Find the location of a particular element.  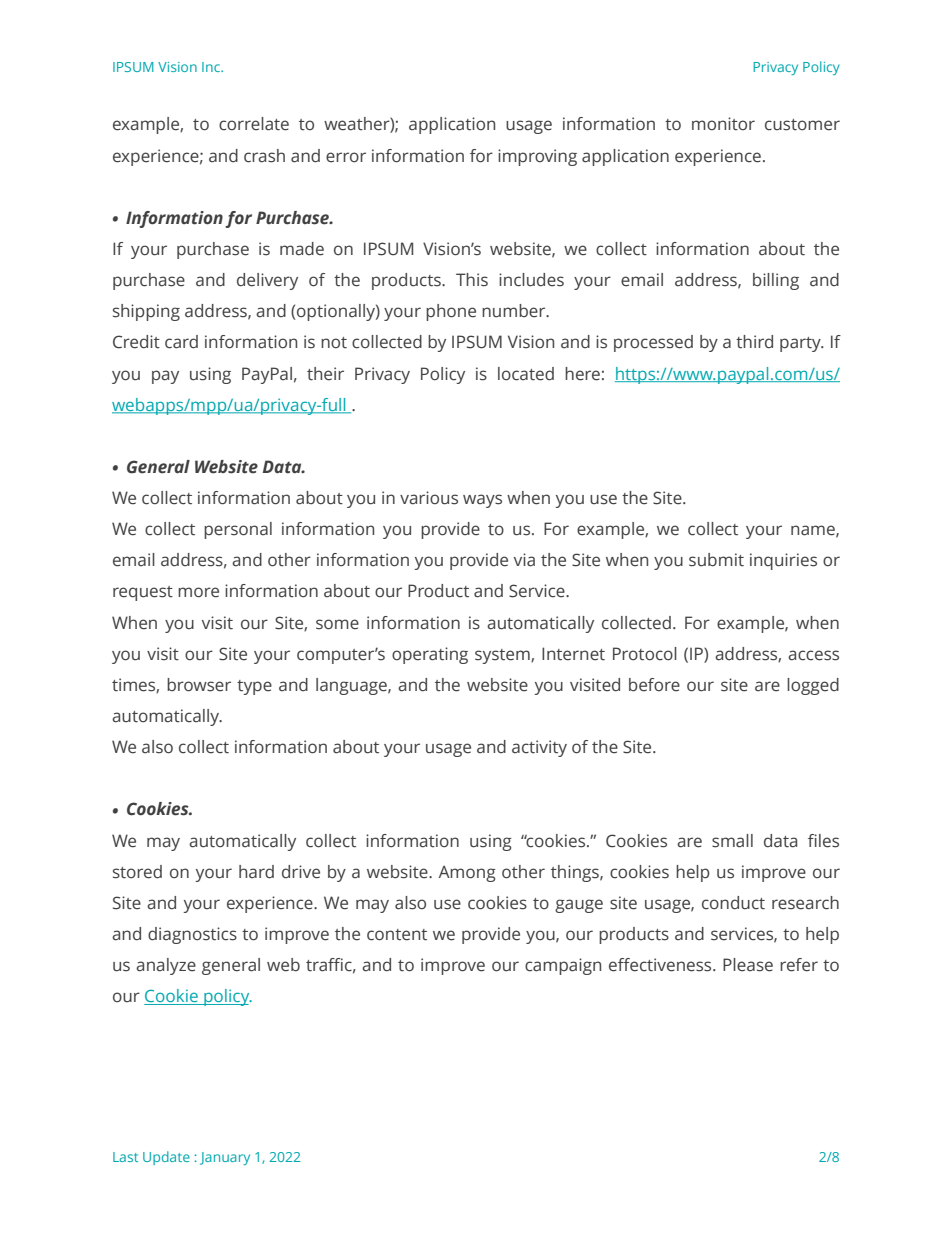

hard is located at coordinates (256, 872).
